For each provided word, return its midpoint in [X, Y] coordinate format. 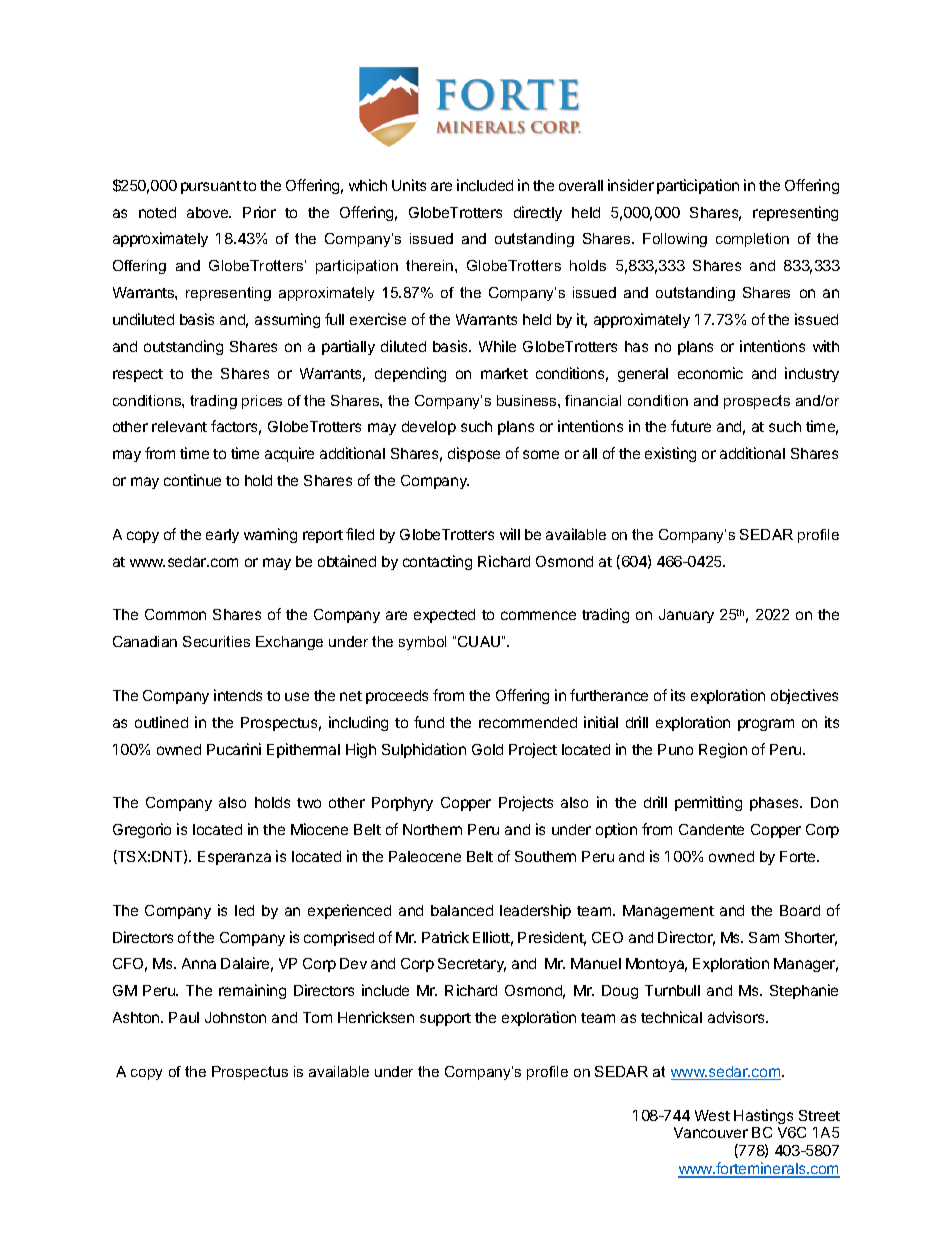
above [209, 212]
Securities [216, 641]
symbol [422, 643]
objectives [804, 696]
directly [538, 213]
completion [752, 240]
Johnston [235, 1017]
